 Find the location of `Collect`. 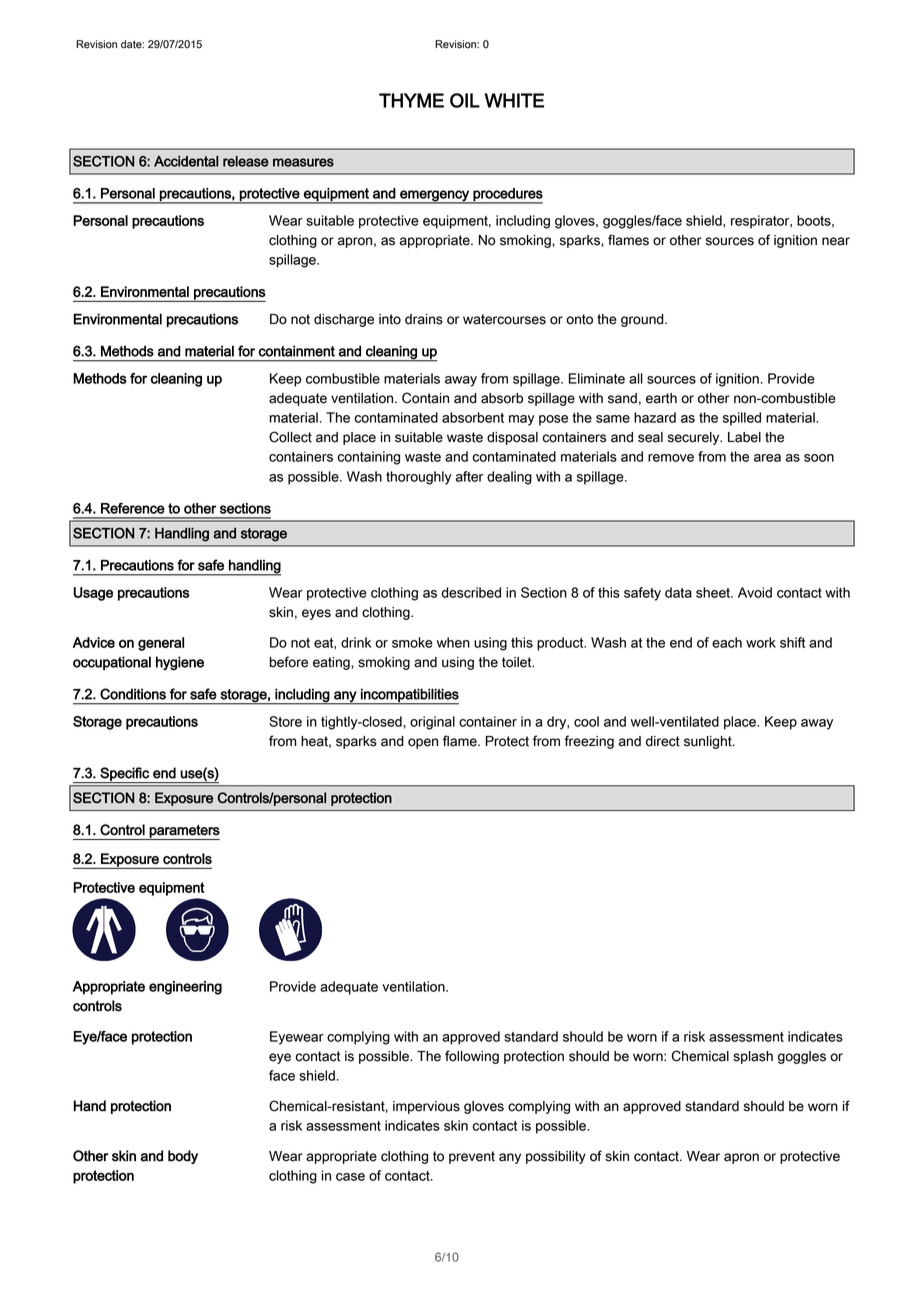

Collect is located at coordinates (290, 437).
